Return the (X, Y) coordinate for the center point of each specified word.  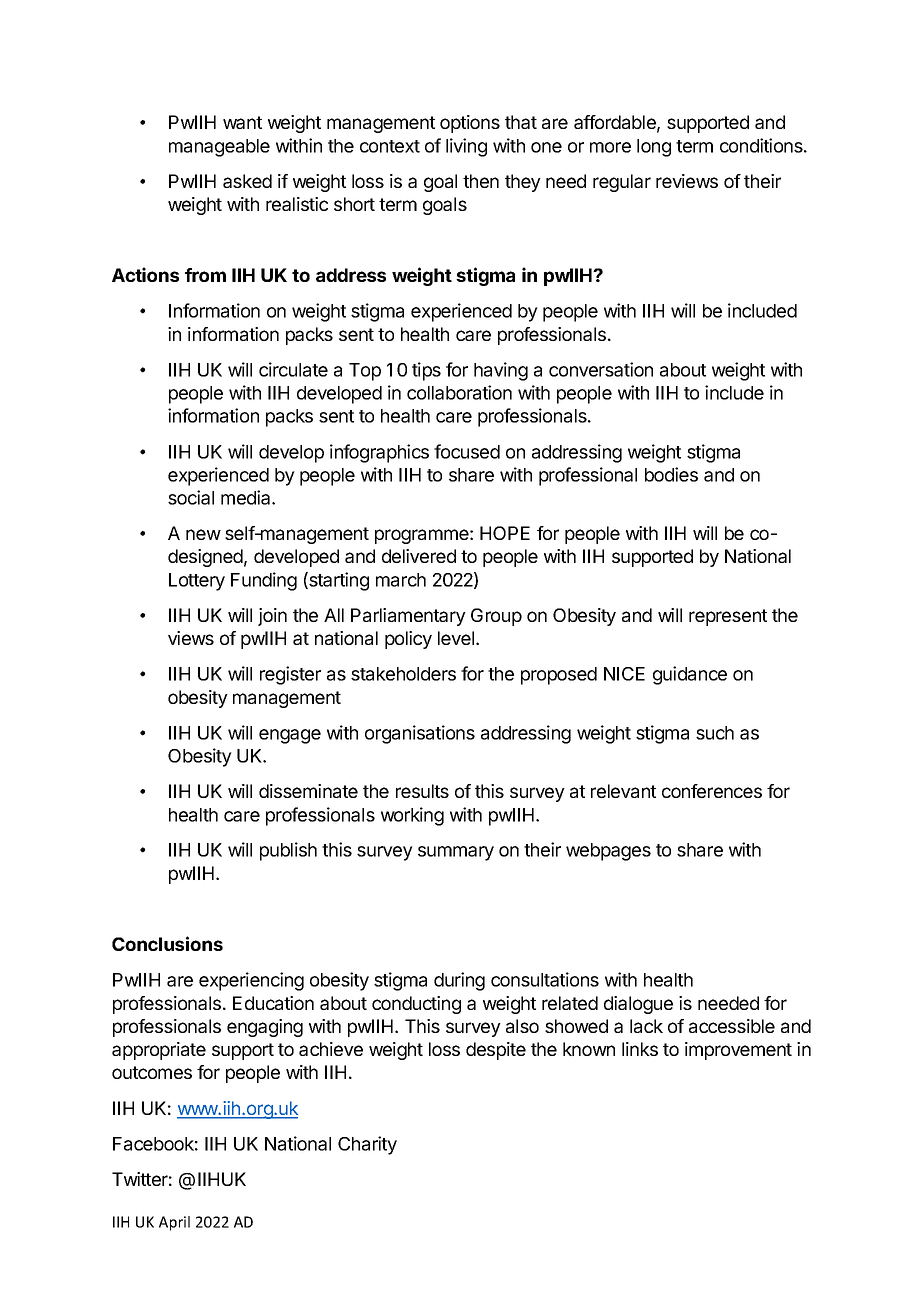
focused (467, 451)
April (174, 1223)
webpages (608, 852)
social (191, 497)
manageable (219, 148)
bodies (671, 474)
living (466, 147)
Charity (367, 1145)
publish (288, 851)
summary (456, 853)
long (654, 148)
